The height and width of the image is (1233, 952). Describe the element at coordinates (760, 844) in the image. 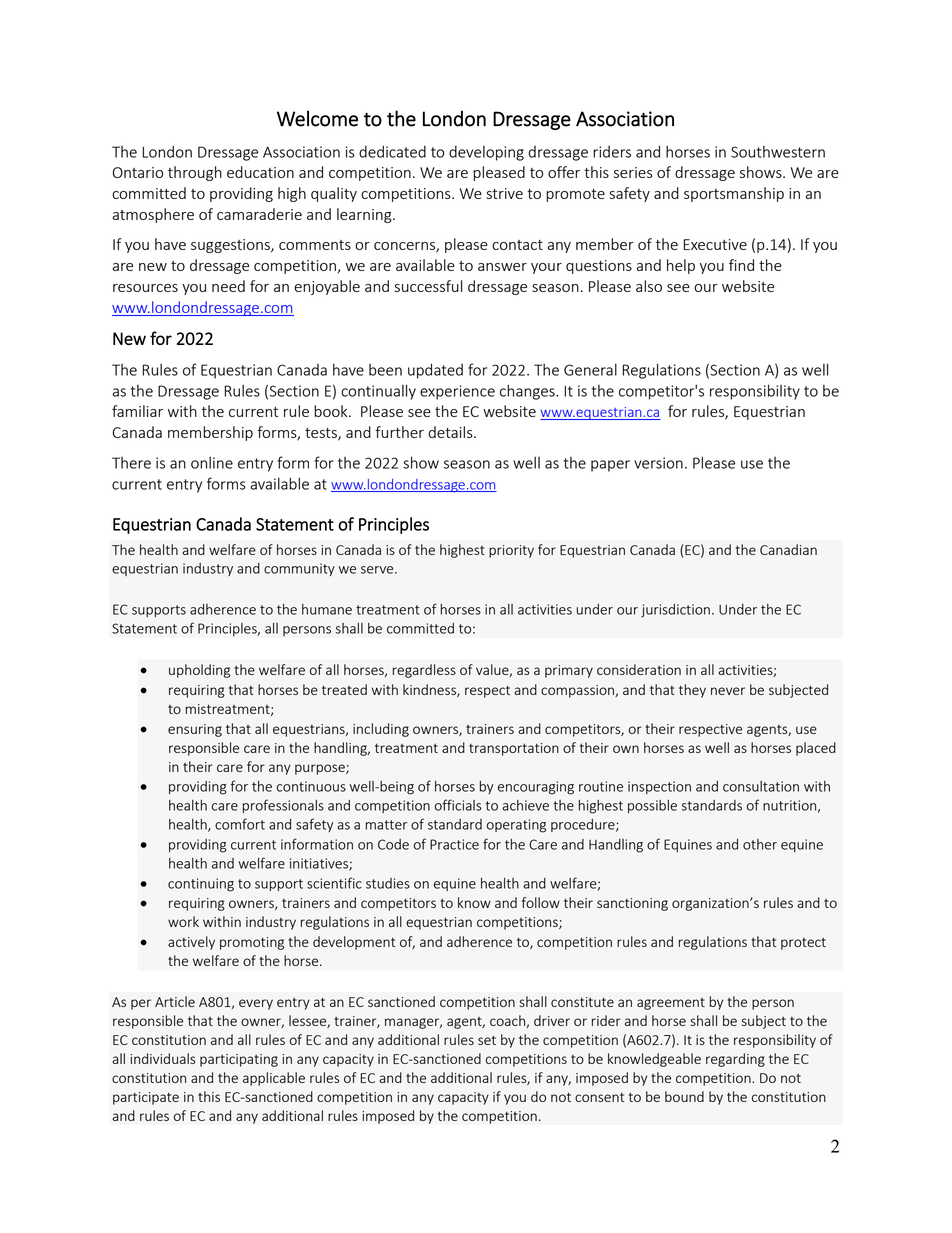

I see `other` at that location.
